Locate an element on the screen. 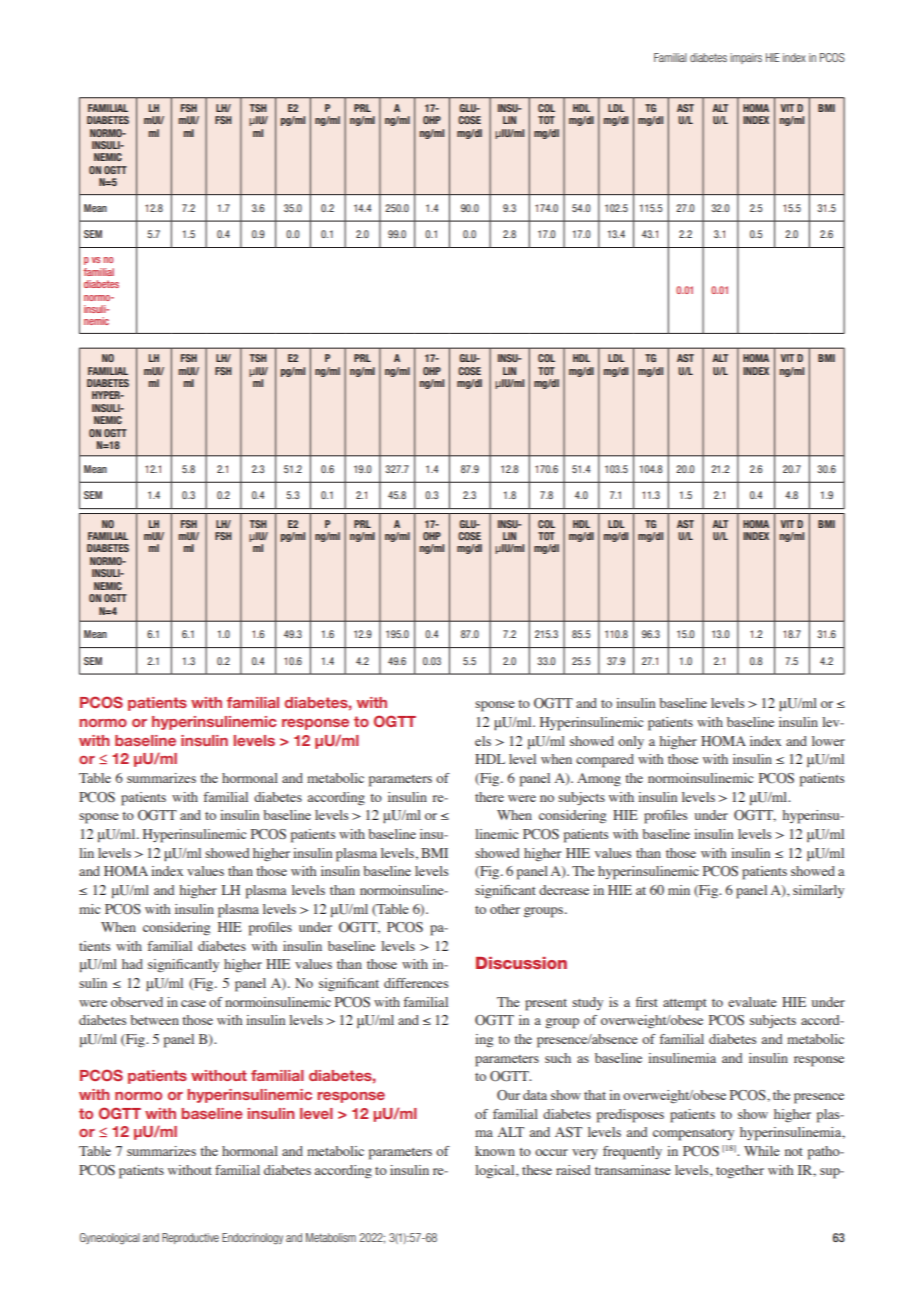 This screenshot has width=924, height=1308. Discussion is located at coordinates (521, 963).
